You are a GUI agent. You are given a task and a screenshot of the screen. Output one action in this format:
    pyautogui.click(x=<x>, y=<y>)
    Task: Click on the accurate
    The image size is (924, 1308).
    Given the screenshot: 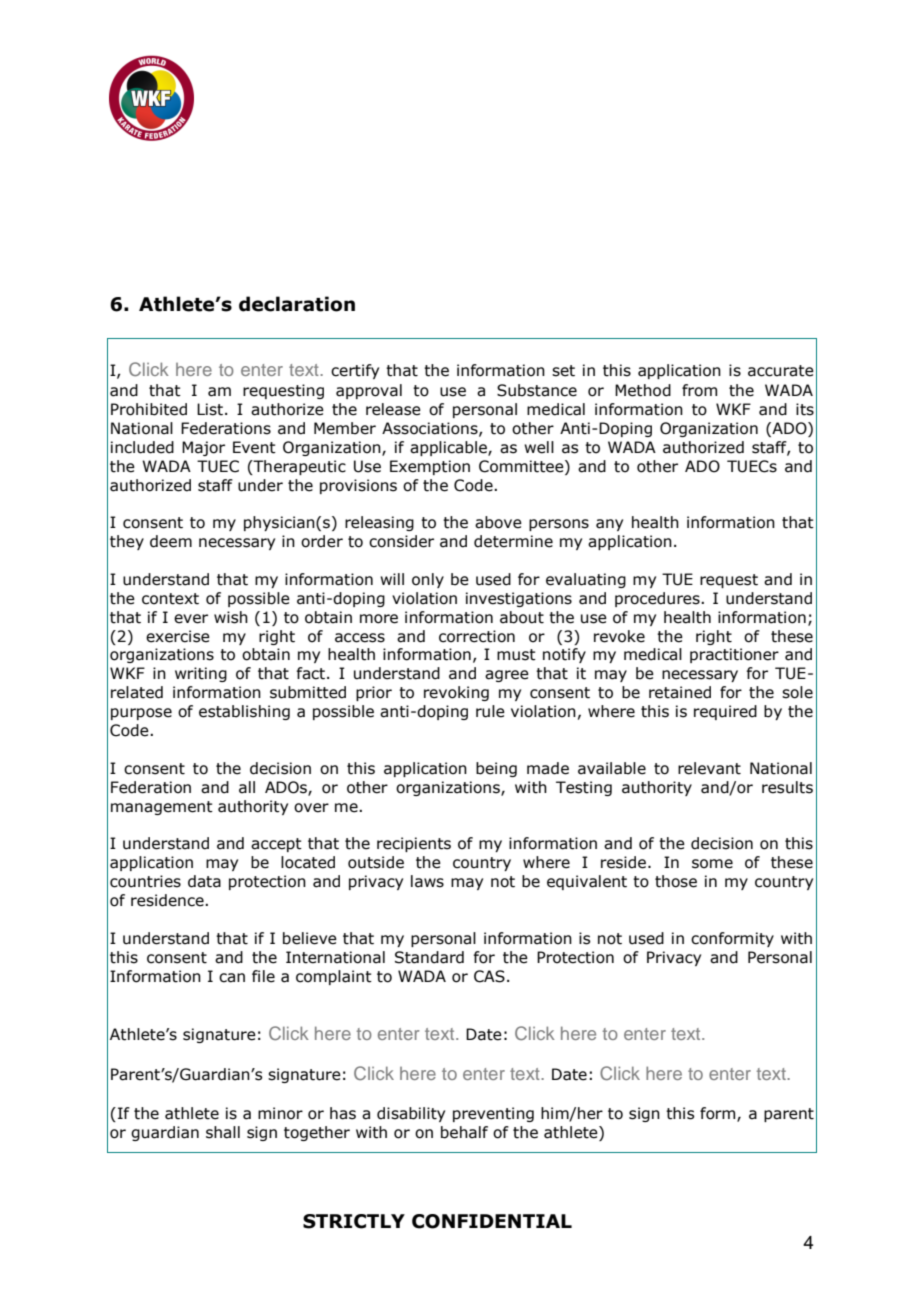 What is the action you would take?
    pyautogui.click(x=781, y=371)
